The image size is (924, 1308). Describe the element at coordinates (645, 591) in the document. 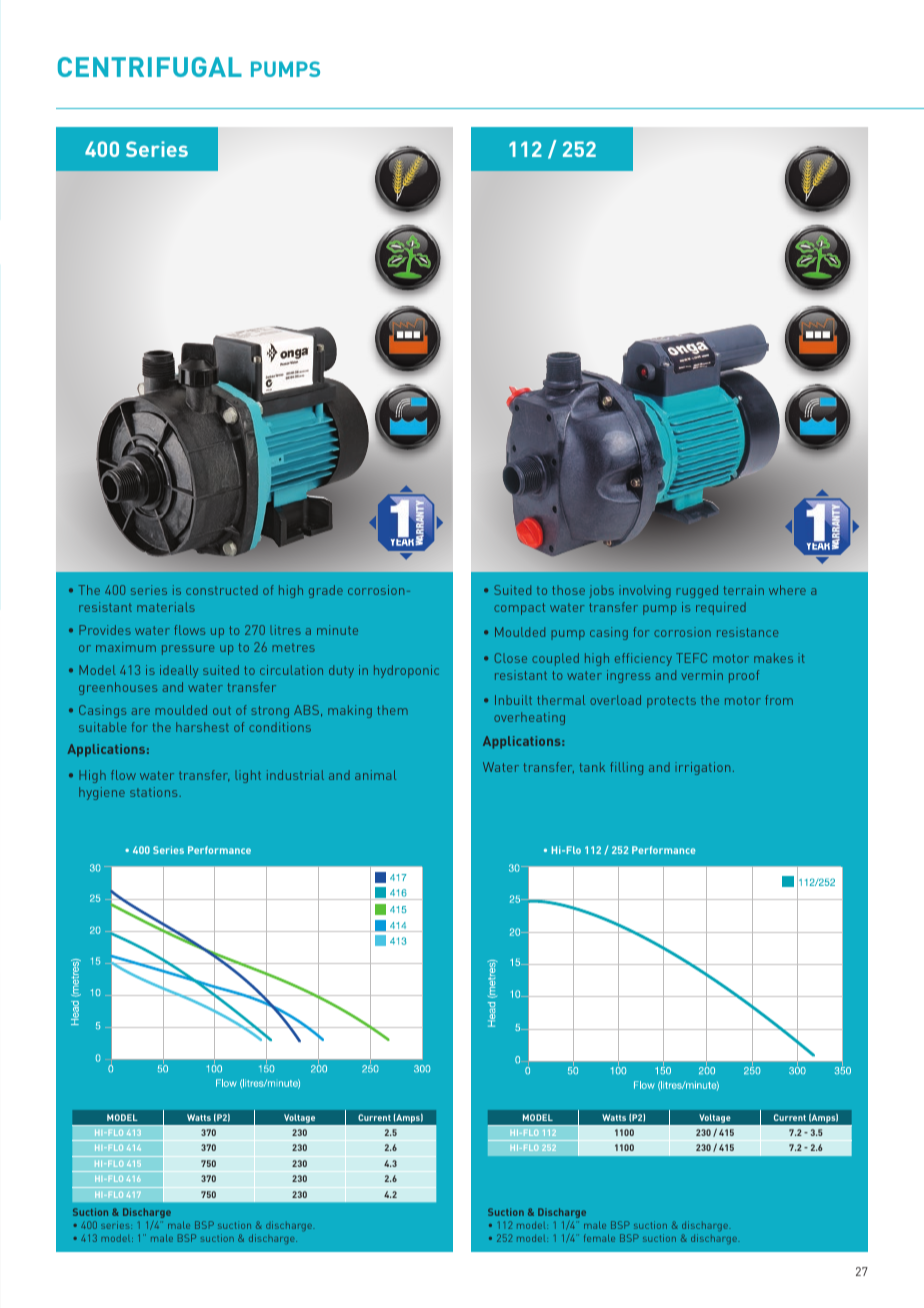

I see `involving` at that location.
